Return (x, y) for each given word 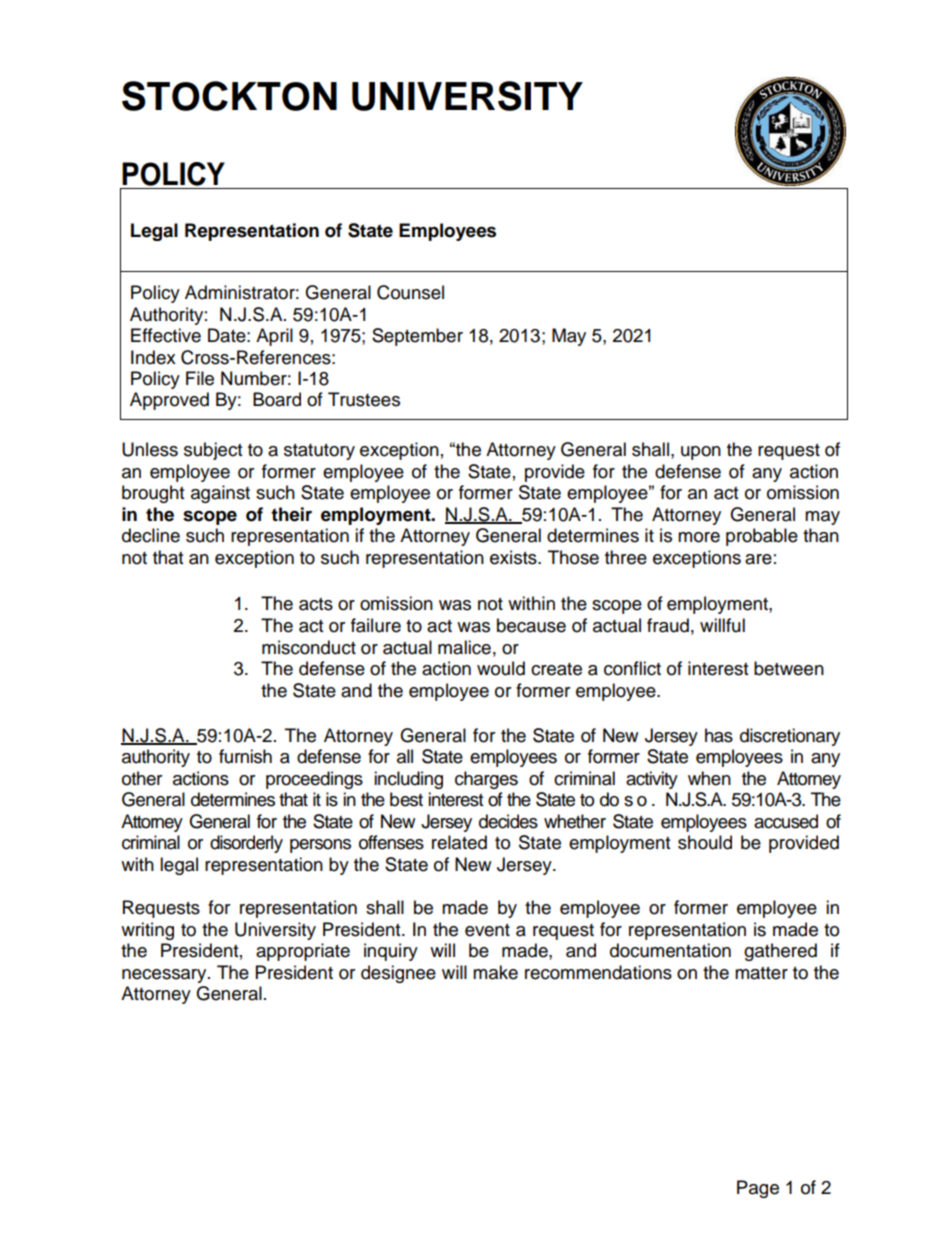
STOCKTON (229, 96)
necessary (165, 976)
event (487, 930)
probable (762, 537)
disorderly (246, 844)
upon (701, 453)
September (417, 337)
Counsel (410, 292)
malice (464, 647)
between (789, 668)
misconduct (309, 647)
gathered (780, 952)
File (200, 378)
